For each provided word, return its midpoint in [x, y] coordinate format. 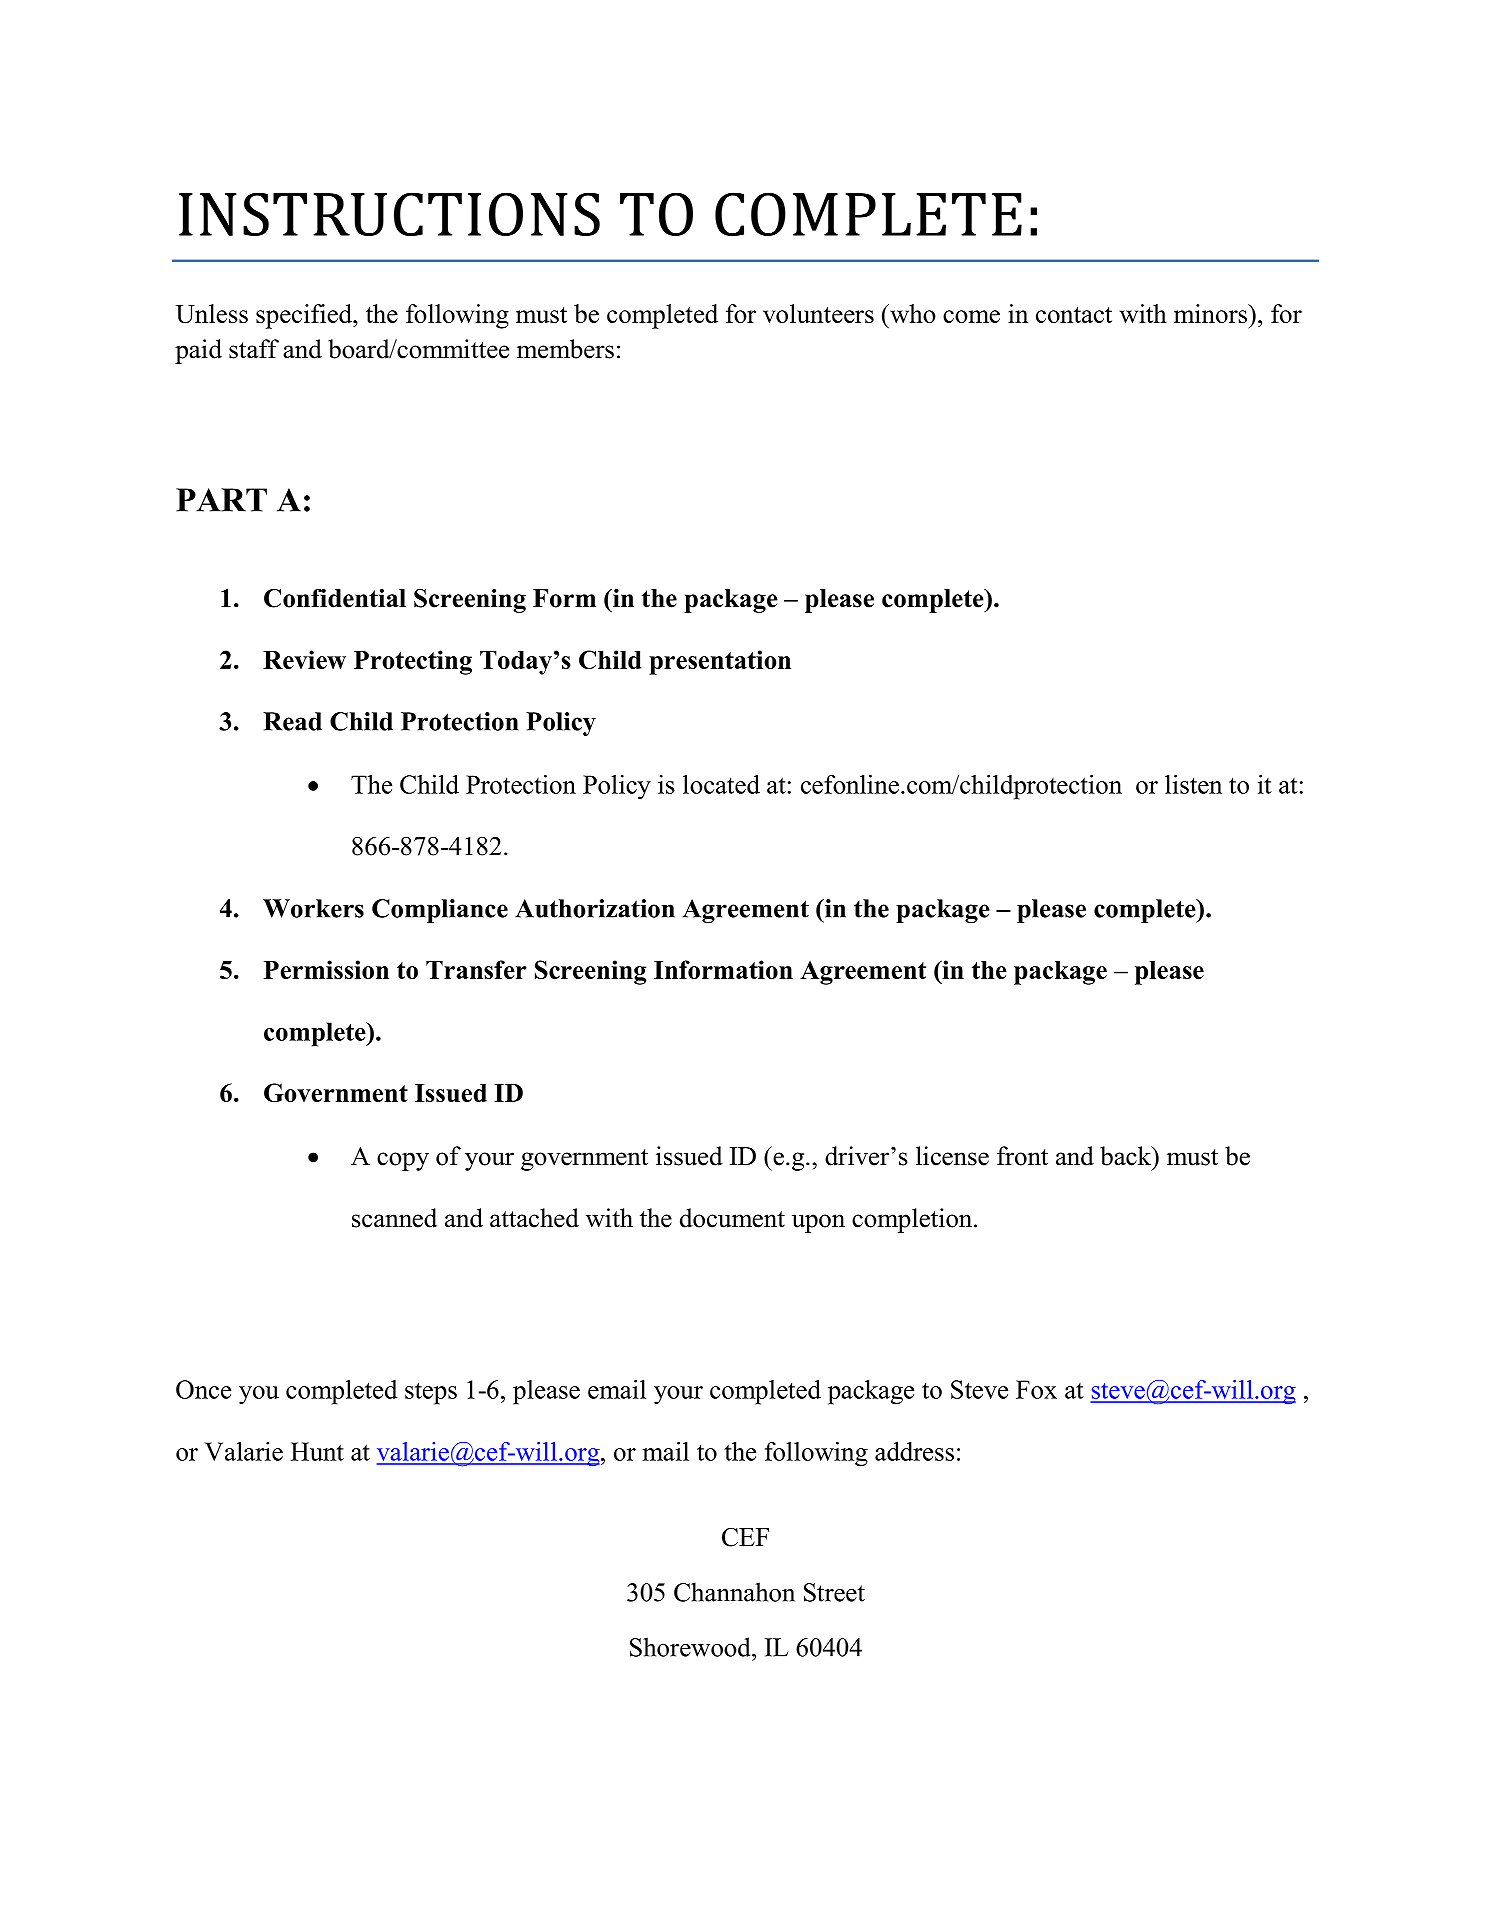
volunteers [818, 313]
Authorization [595, 908]
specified [305, 316]
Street [834, 1592]
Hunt [317, 1451]
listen [1193, 784]
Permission [326, 969]
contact [1074, 315]
